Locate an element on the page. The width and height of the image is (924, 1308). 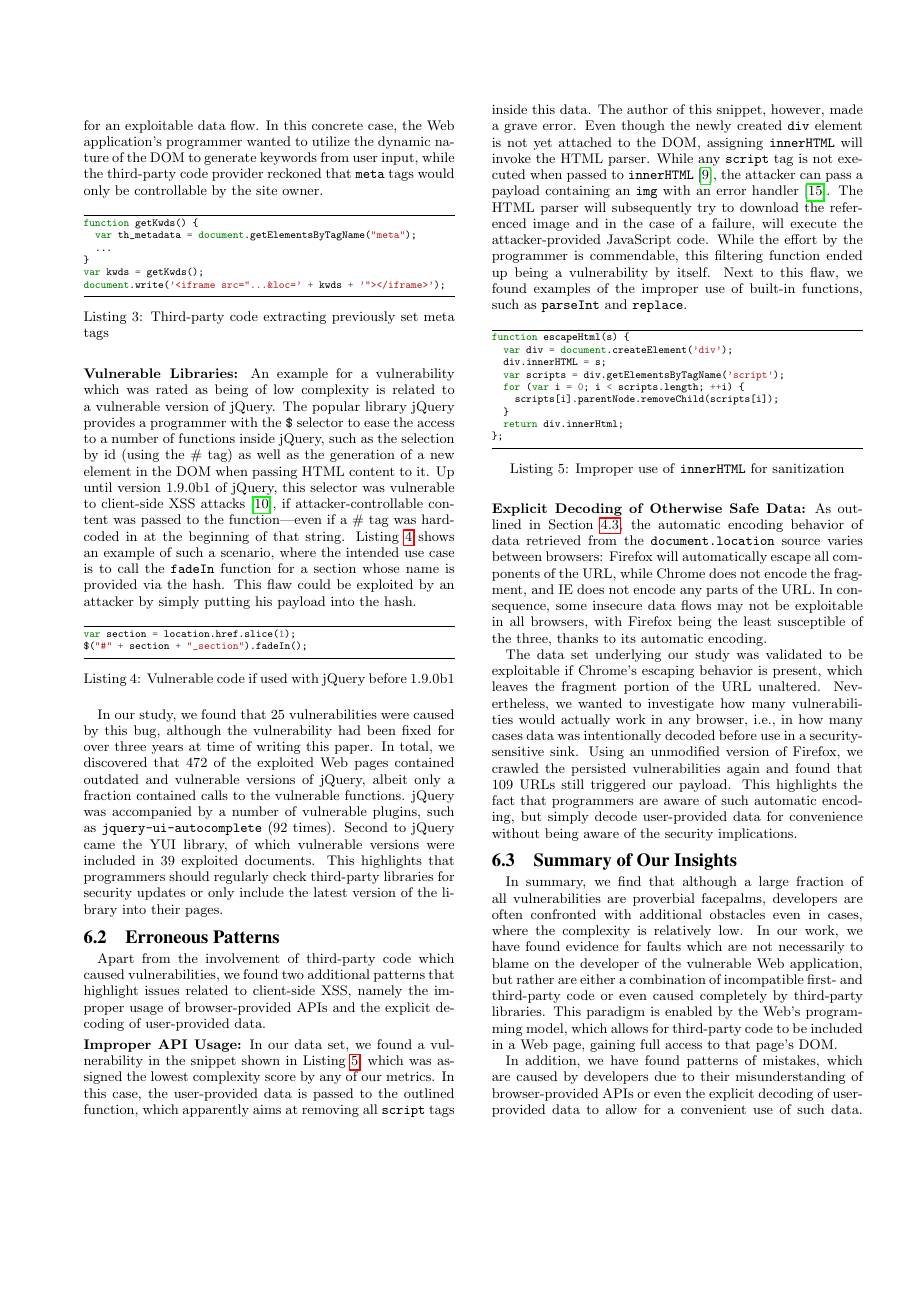
invoke is located at coordinates (511, 158).
